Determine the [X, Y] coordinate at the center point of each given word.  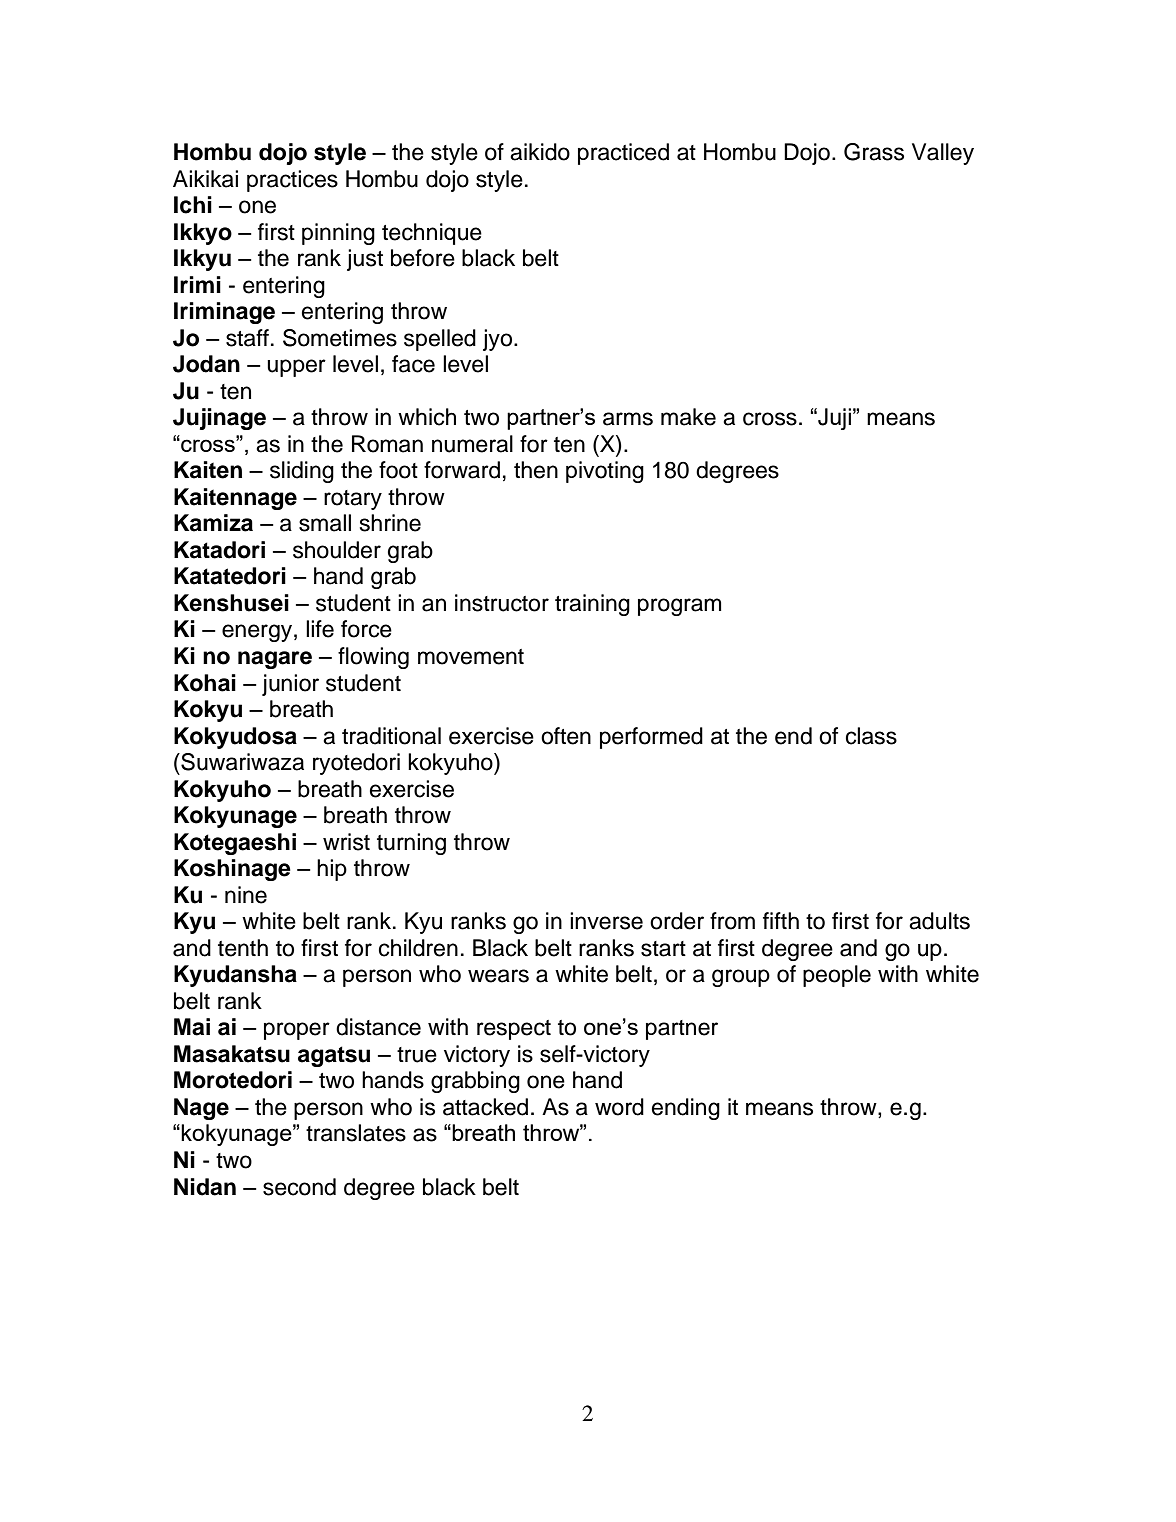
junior [290, 685]
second [299, 1187]
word [619, 1107]
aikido [540, 152]
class [871, 736]
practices [292, 181]
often [566, 736]
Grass [874, 152]
